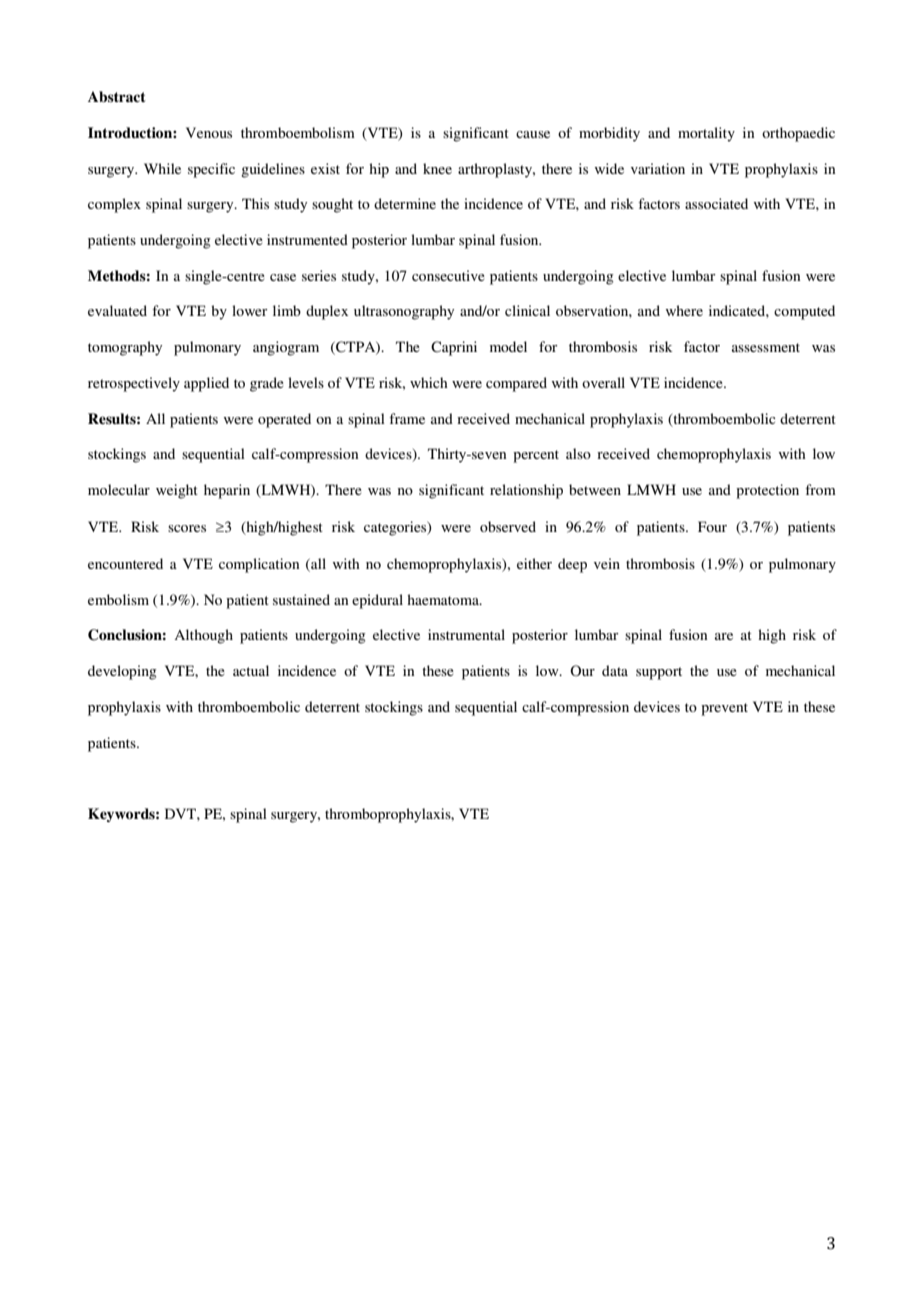 The width and height of the page is (924, 1308). Describe the element at coordinates (209, 132) in the page. I see `Venous` at that location.
